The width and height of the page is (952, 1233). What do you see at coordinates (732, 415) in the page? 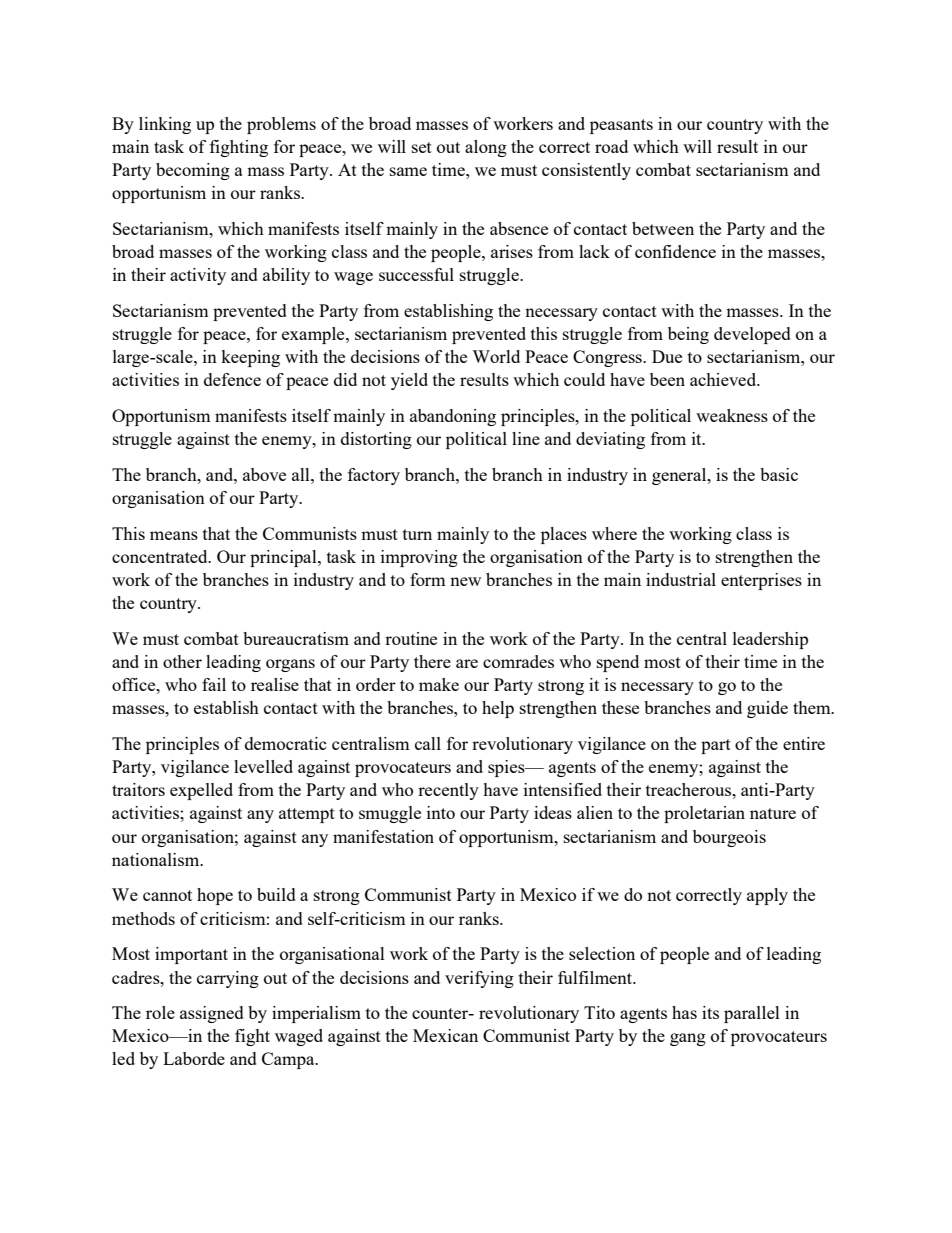
I see `weakness` at bounding box center [732, 415].
